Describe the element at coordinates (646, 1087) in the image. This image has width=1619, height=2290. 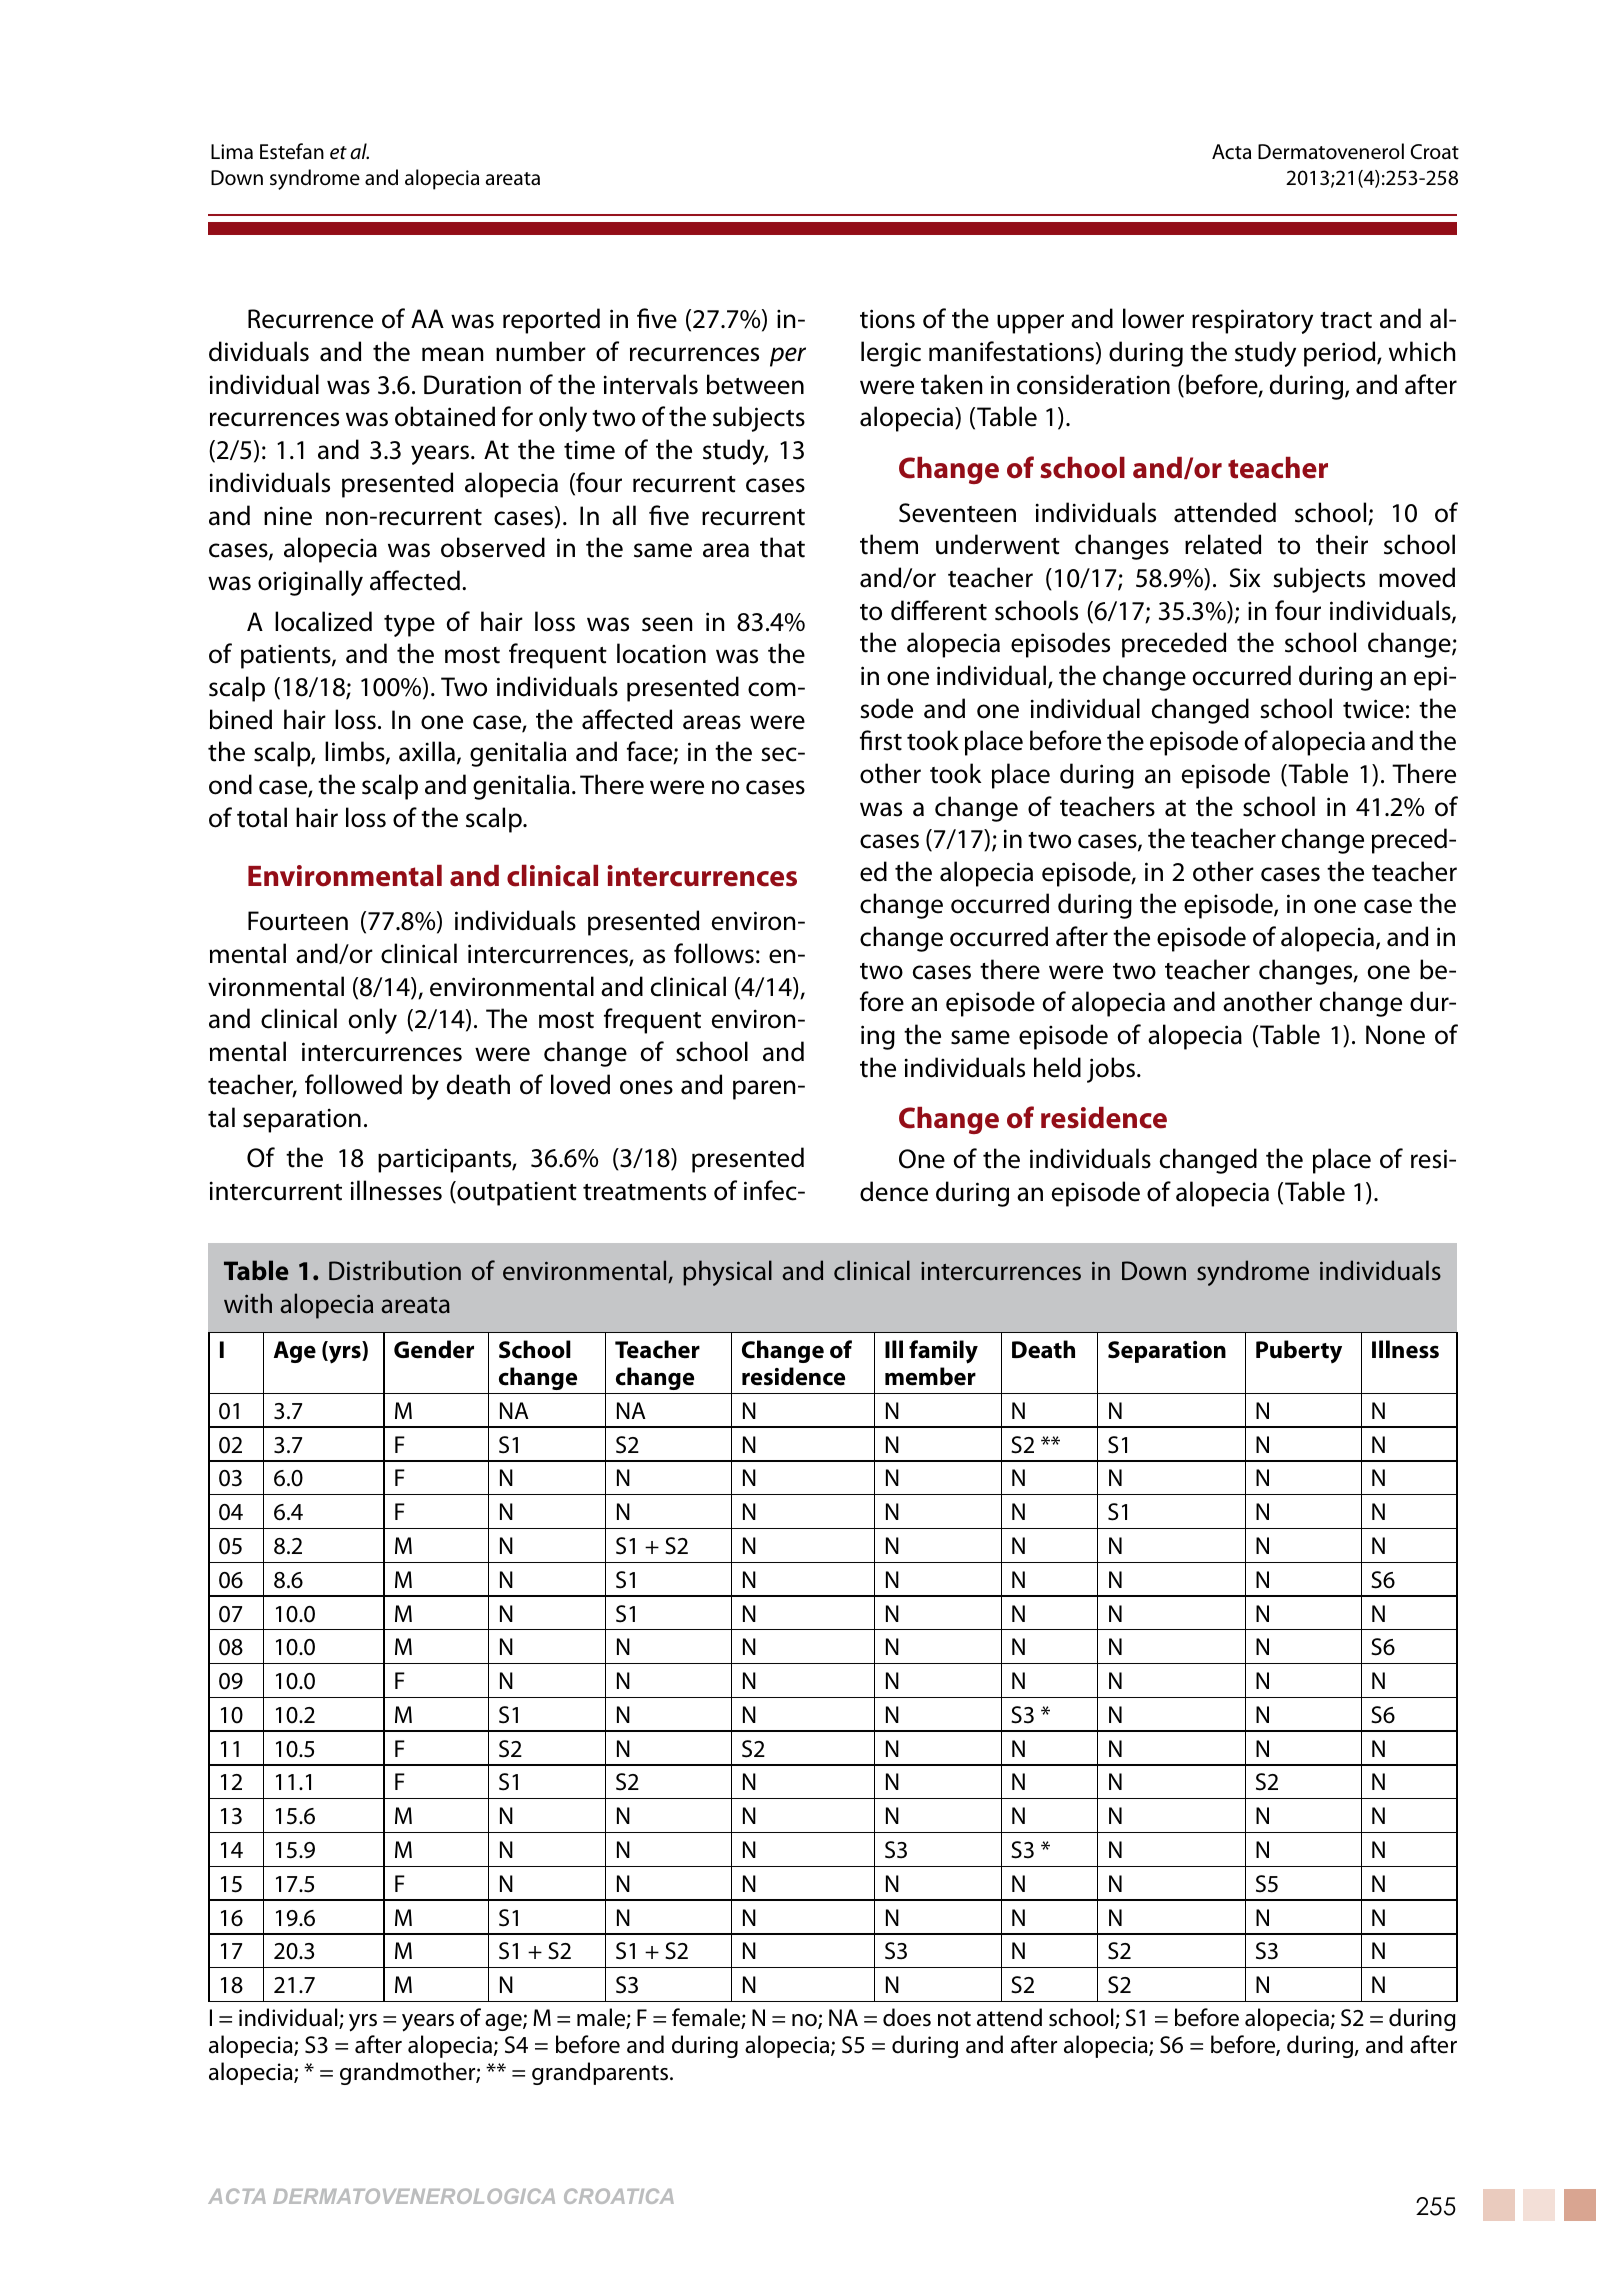
I see `ones` at that location.
